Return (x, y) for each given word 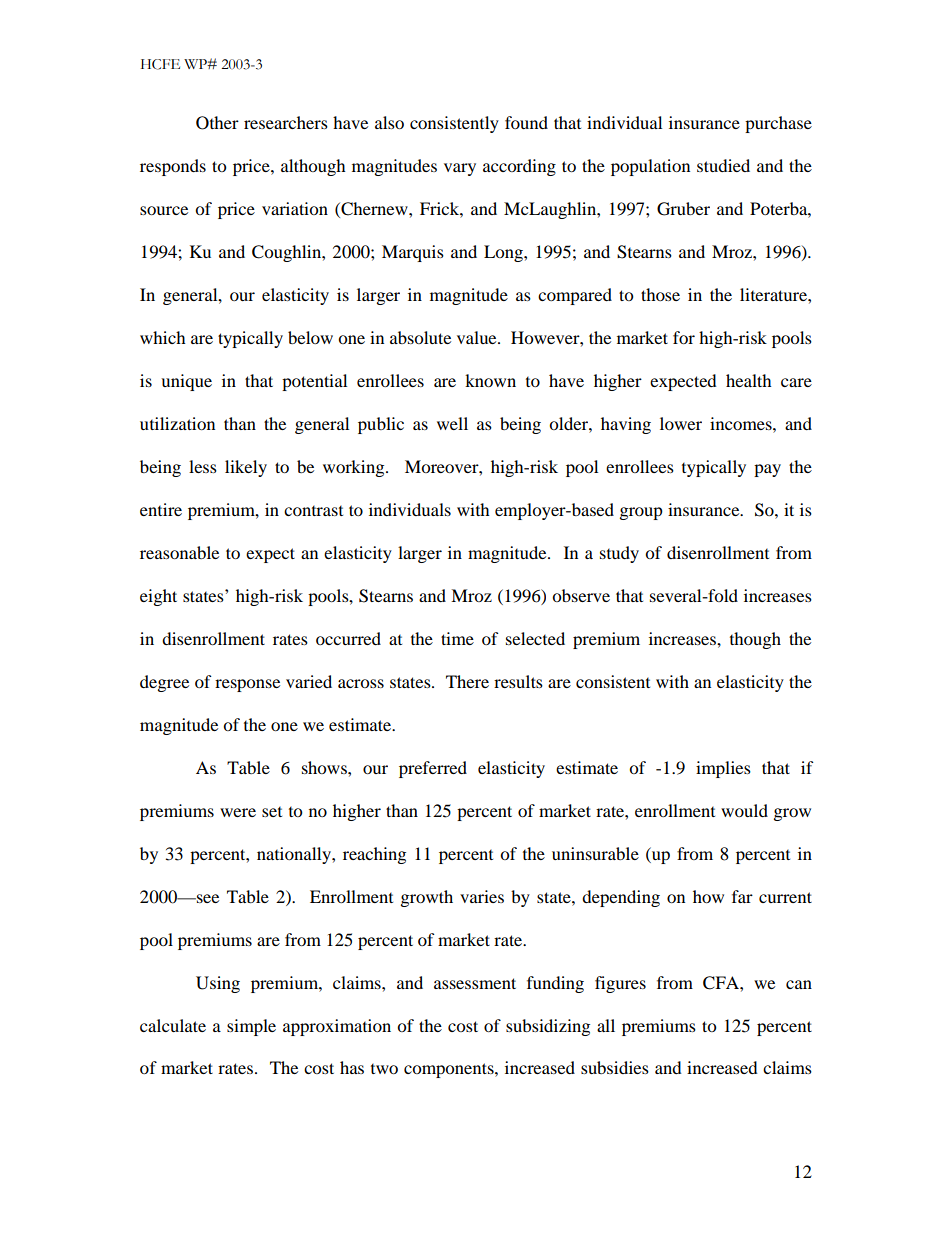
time (457, 638)
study (619, 554)
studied (723, 165)
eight (158, 597)
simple (251, 1027)
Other (217, 123)
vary (460, 169)
